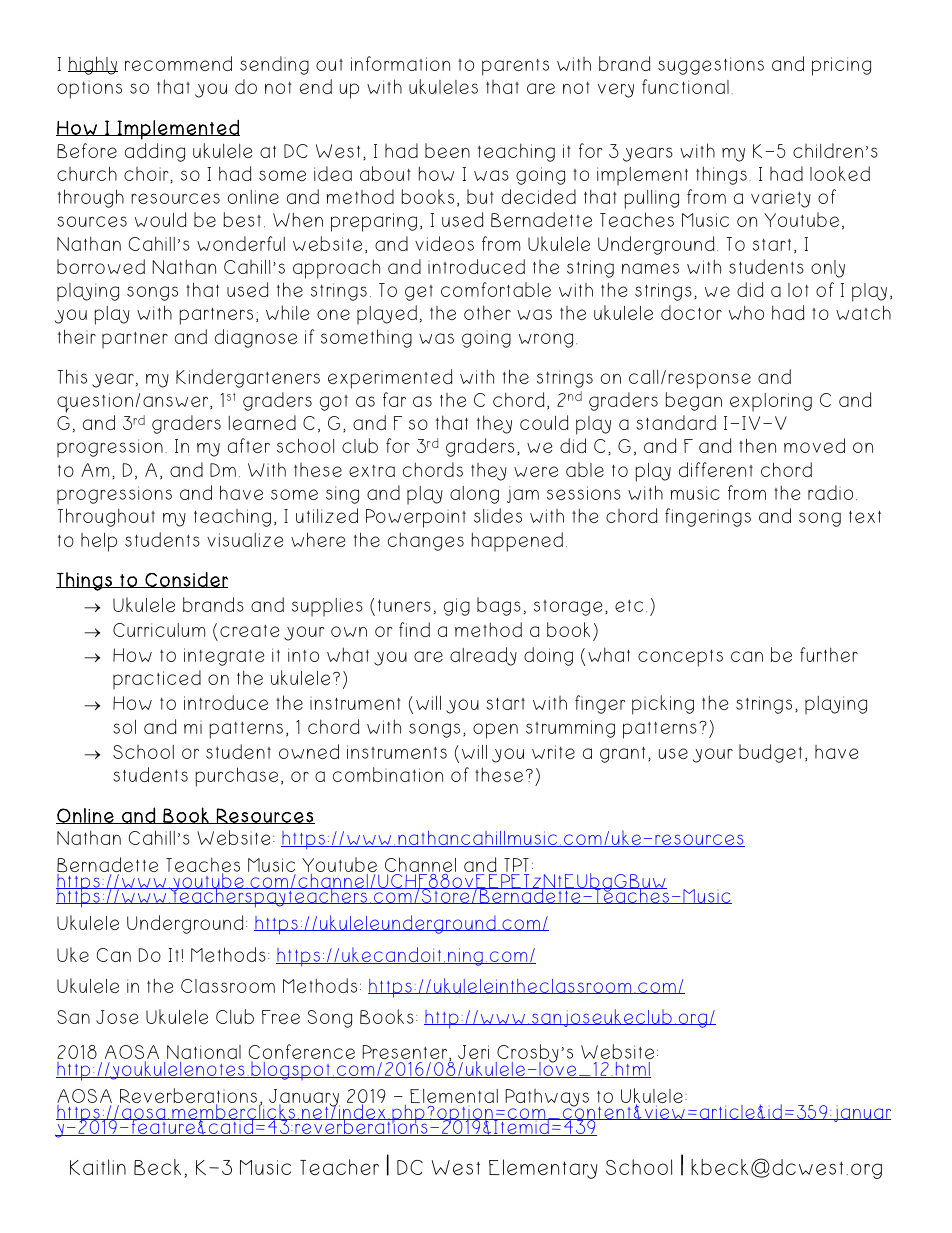 This screenshot has height=1233, width=952. Describe the element at coordinates (829, 654) in the screenshot. I see `further` at that location.
